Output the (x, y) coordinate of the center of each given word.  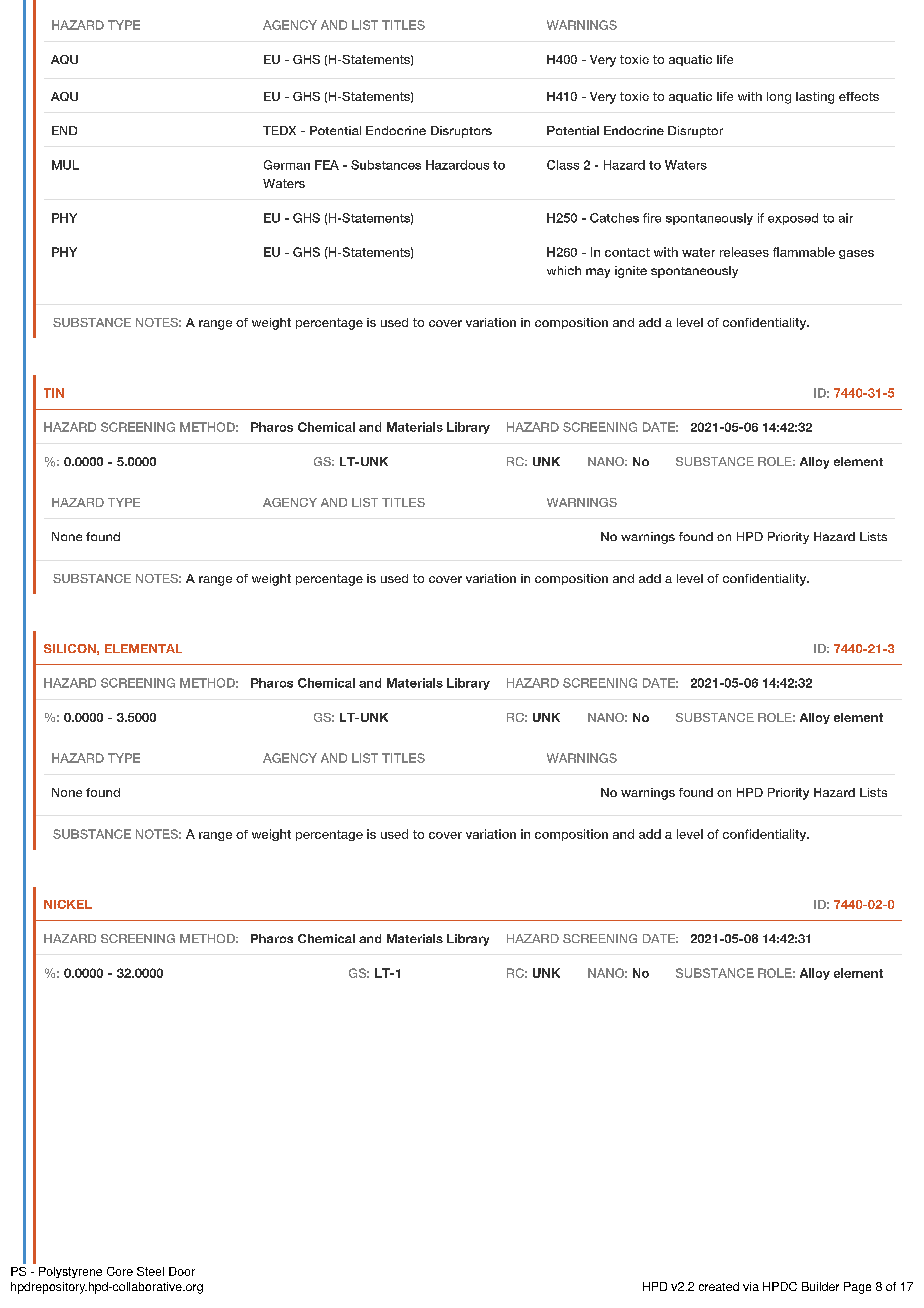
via (751, 1286)
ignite (631, 272)
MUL (65, 165)
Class (563, 165)
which (564, 270)
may (598, 273)
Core (120, 1271)
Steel (150, 1271)
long (779, 98)
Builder (820, 1286)
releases (744, 252)
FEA (327, 165)
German (287, 165)
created (719, 1286)
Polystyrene (70, 1272)
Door (182, 1271)
